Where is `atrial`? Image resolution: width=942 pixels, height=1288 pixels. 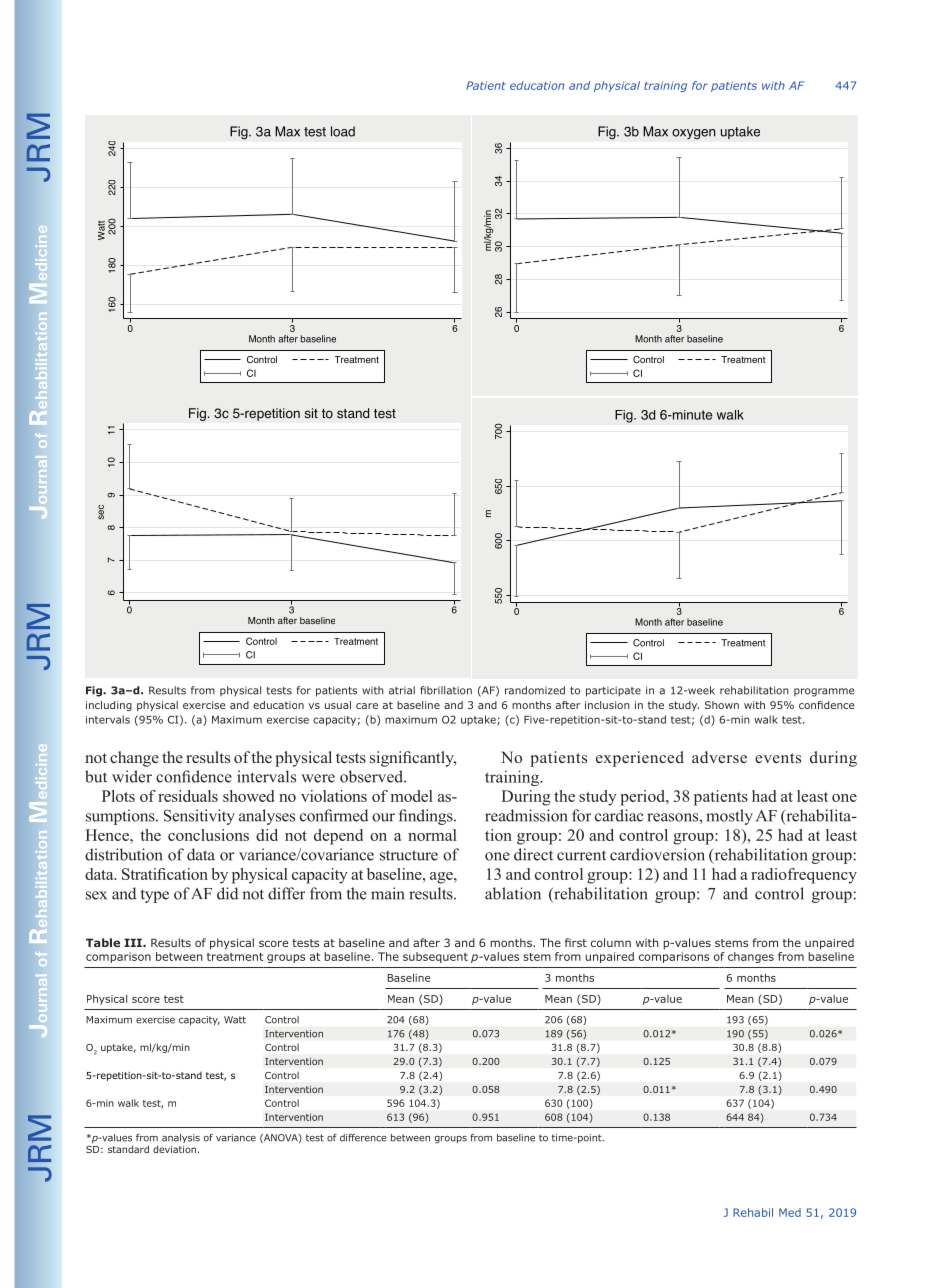 atrial is located at coordinates (402, 690).
